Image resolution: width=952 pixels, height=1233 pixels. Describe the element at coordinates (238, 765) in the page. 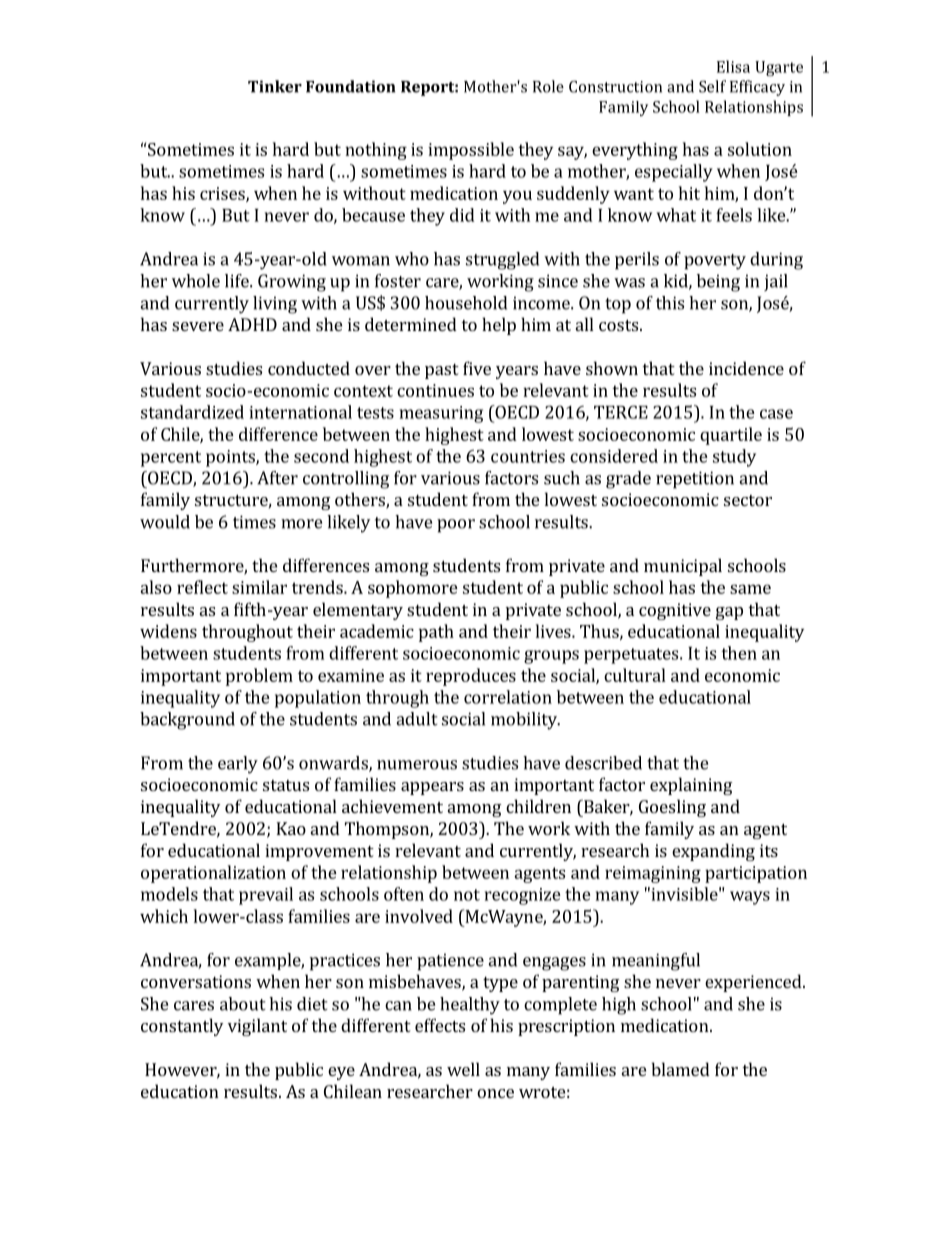

I see `early` at that location.
